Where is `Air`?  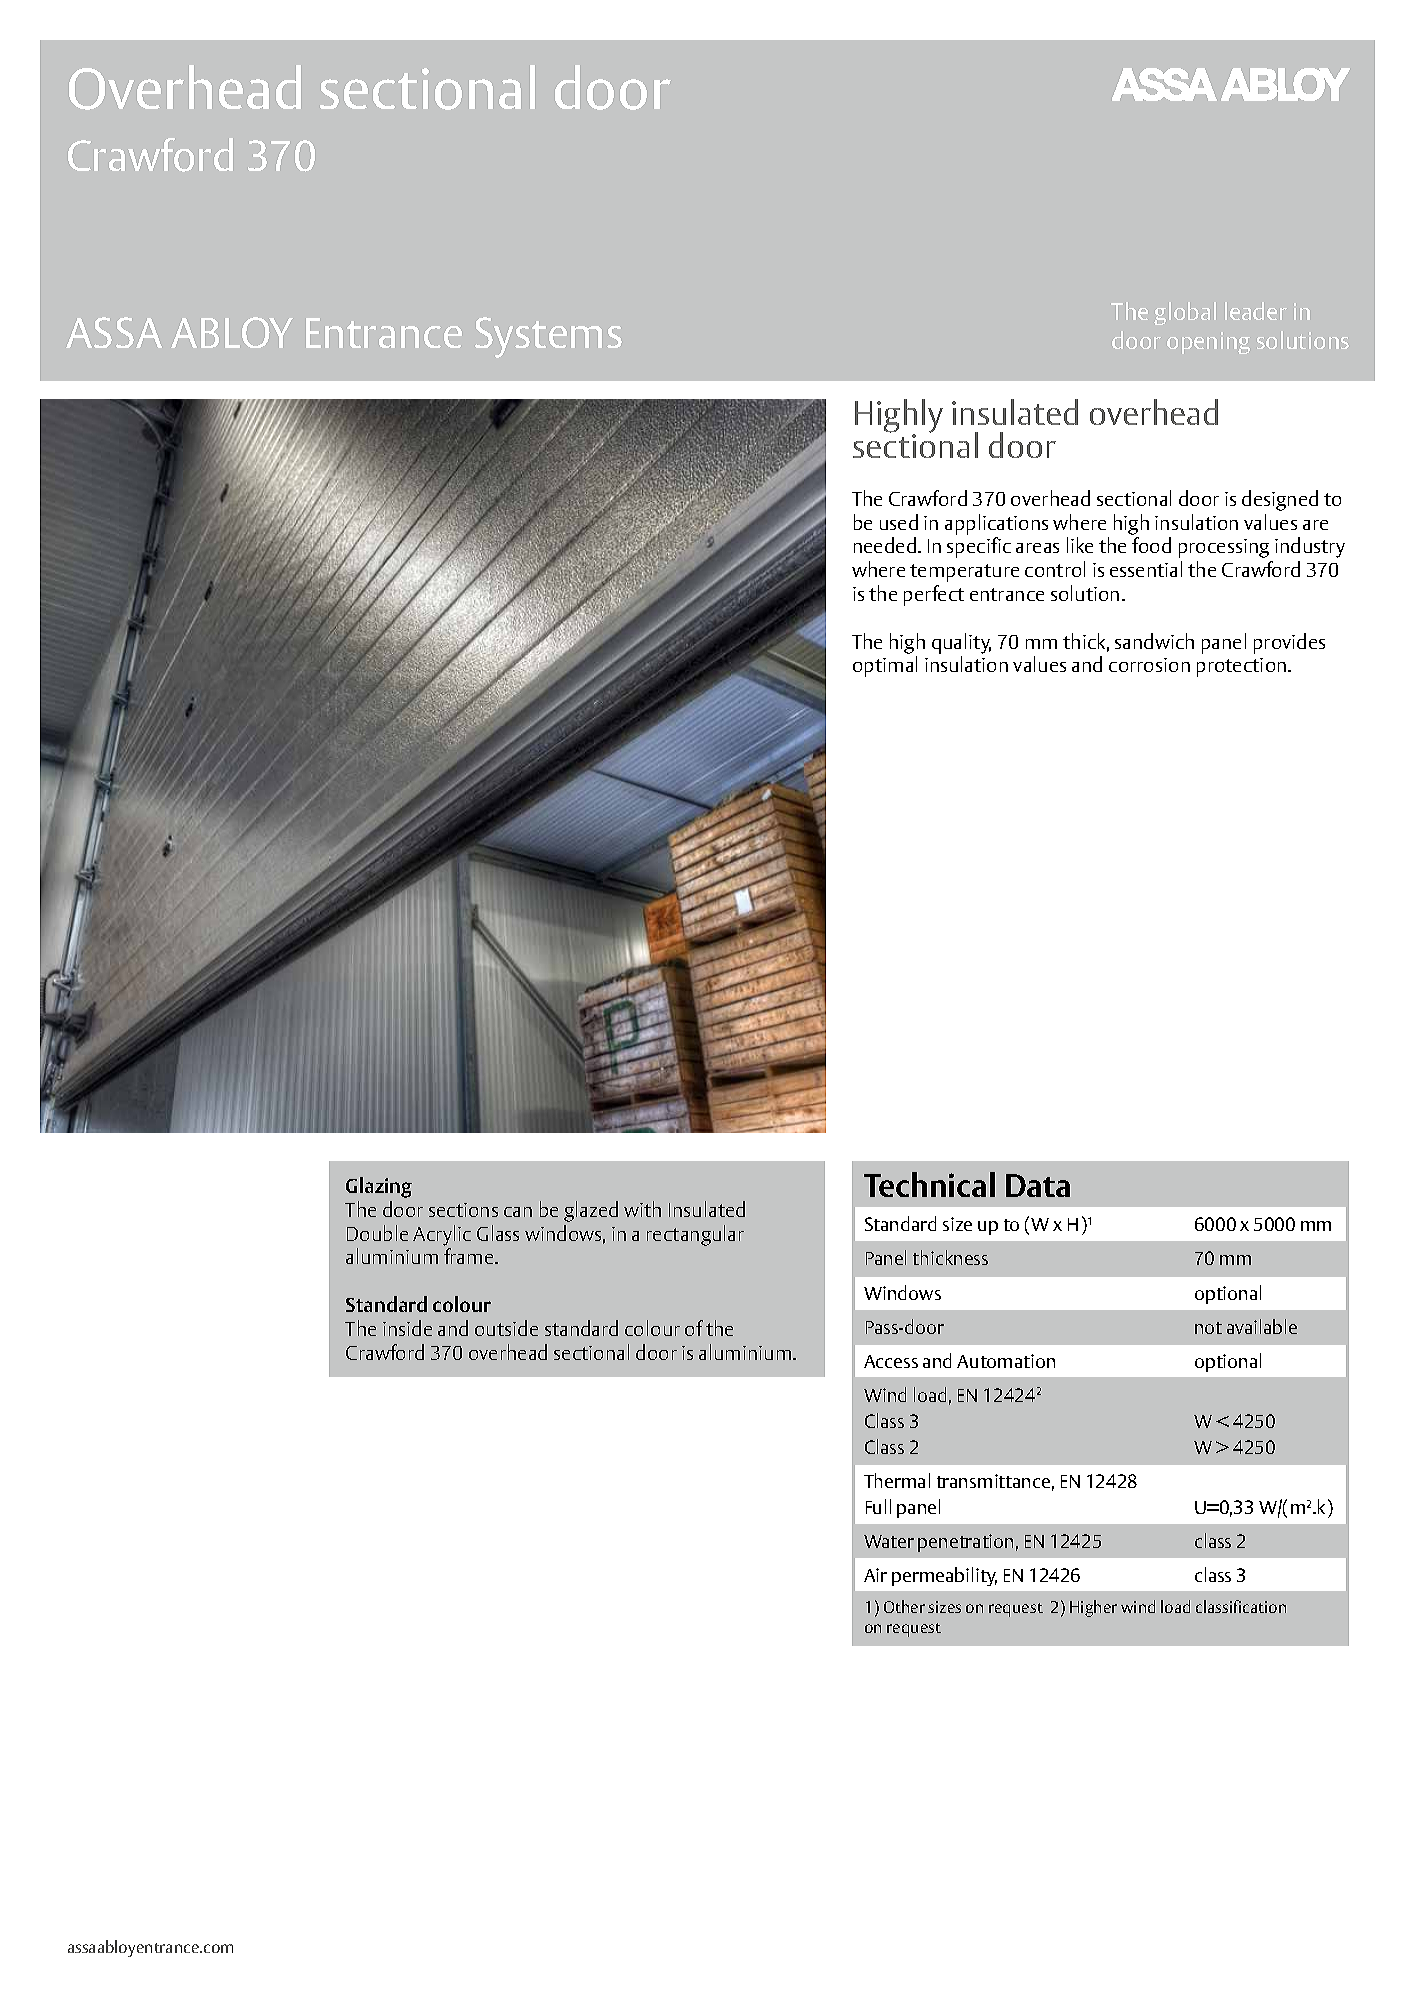
Air is located at coordinates (875, 1575).
